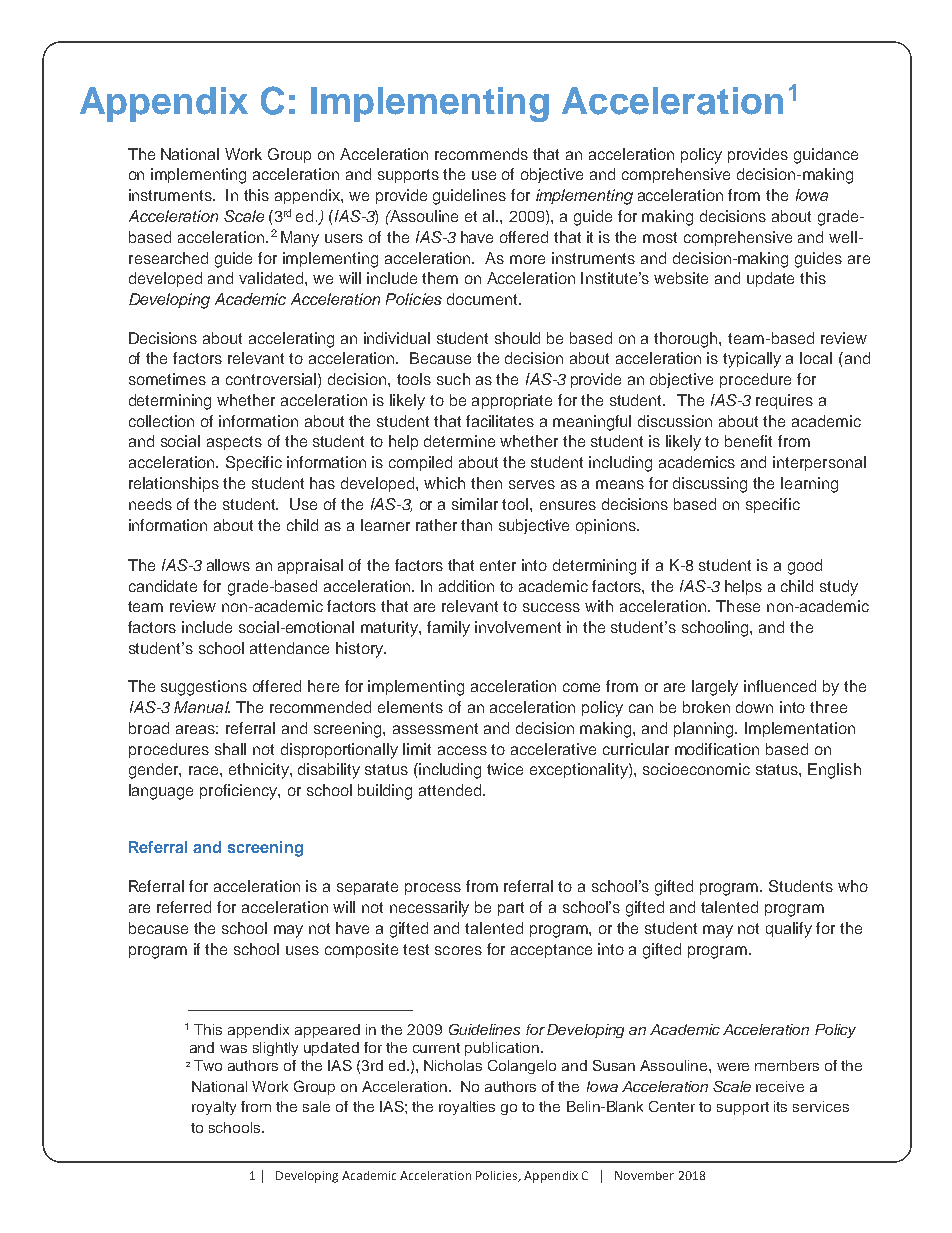  I want to click on suggestions, so click(204, 688).
